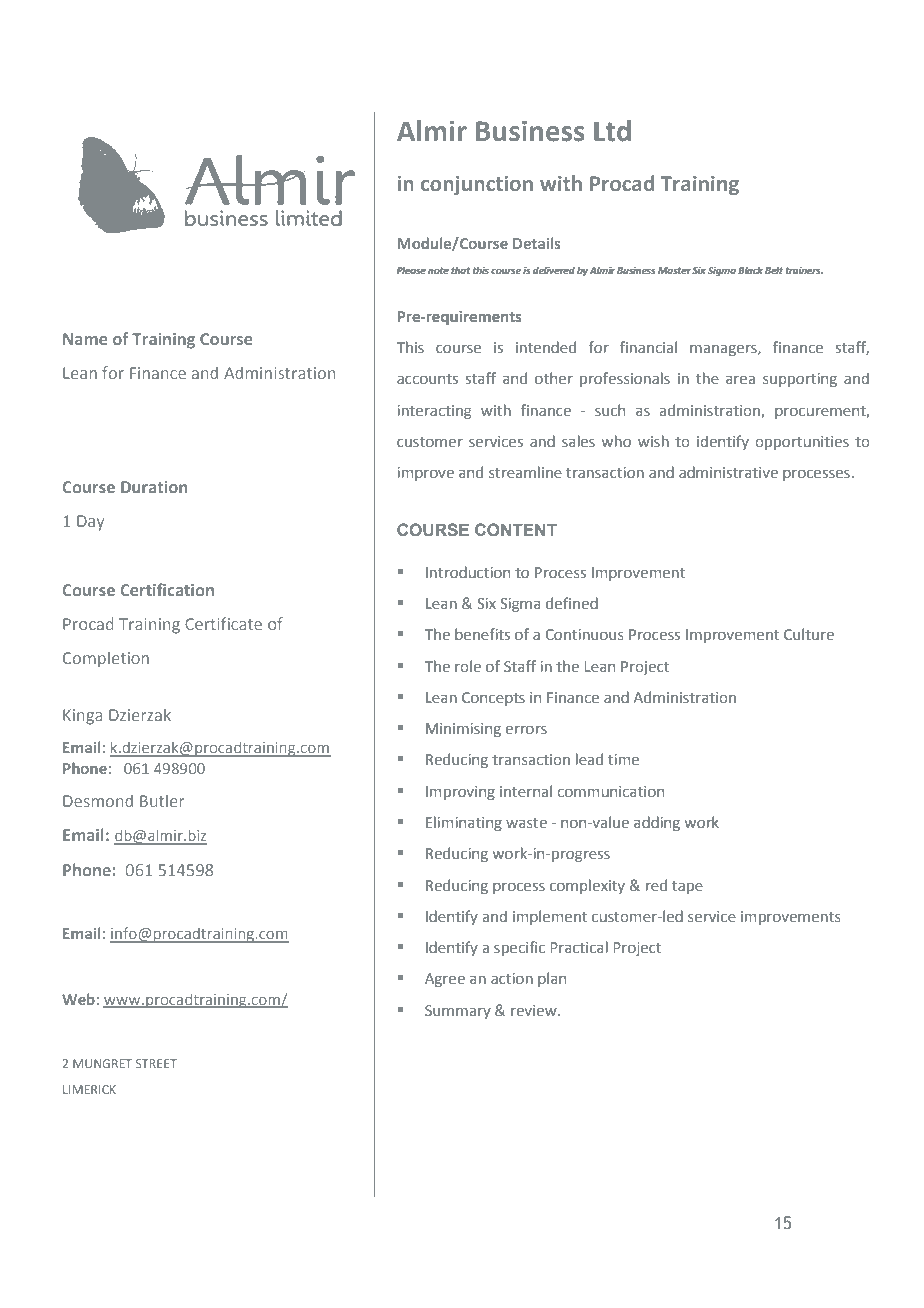 The width and height of the screenshot is (924, 1308). Describe the element at coordinates (156, 1063) in the screenshot. I see `STREET` at that location.
